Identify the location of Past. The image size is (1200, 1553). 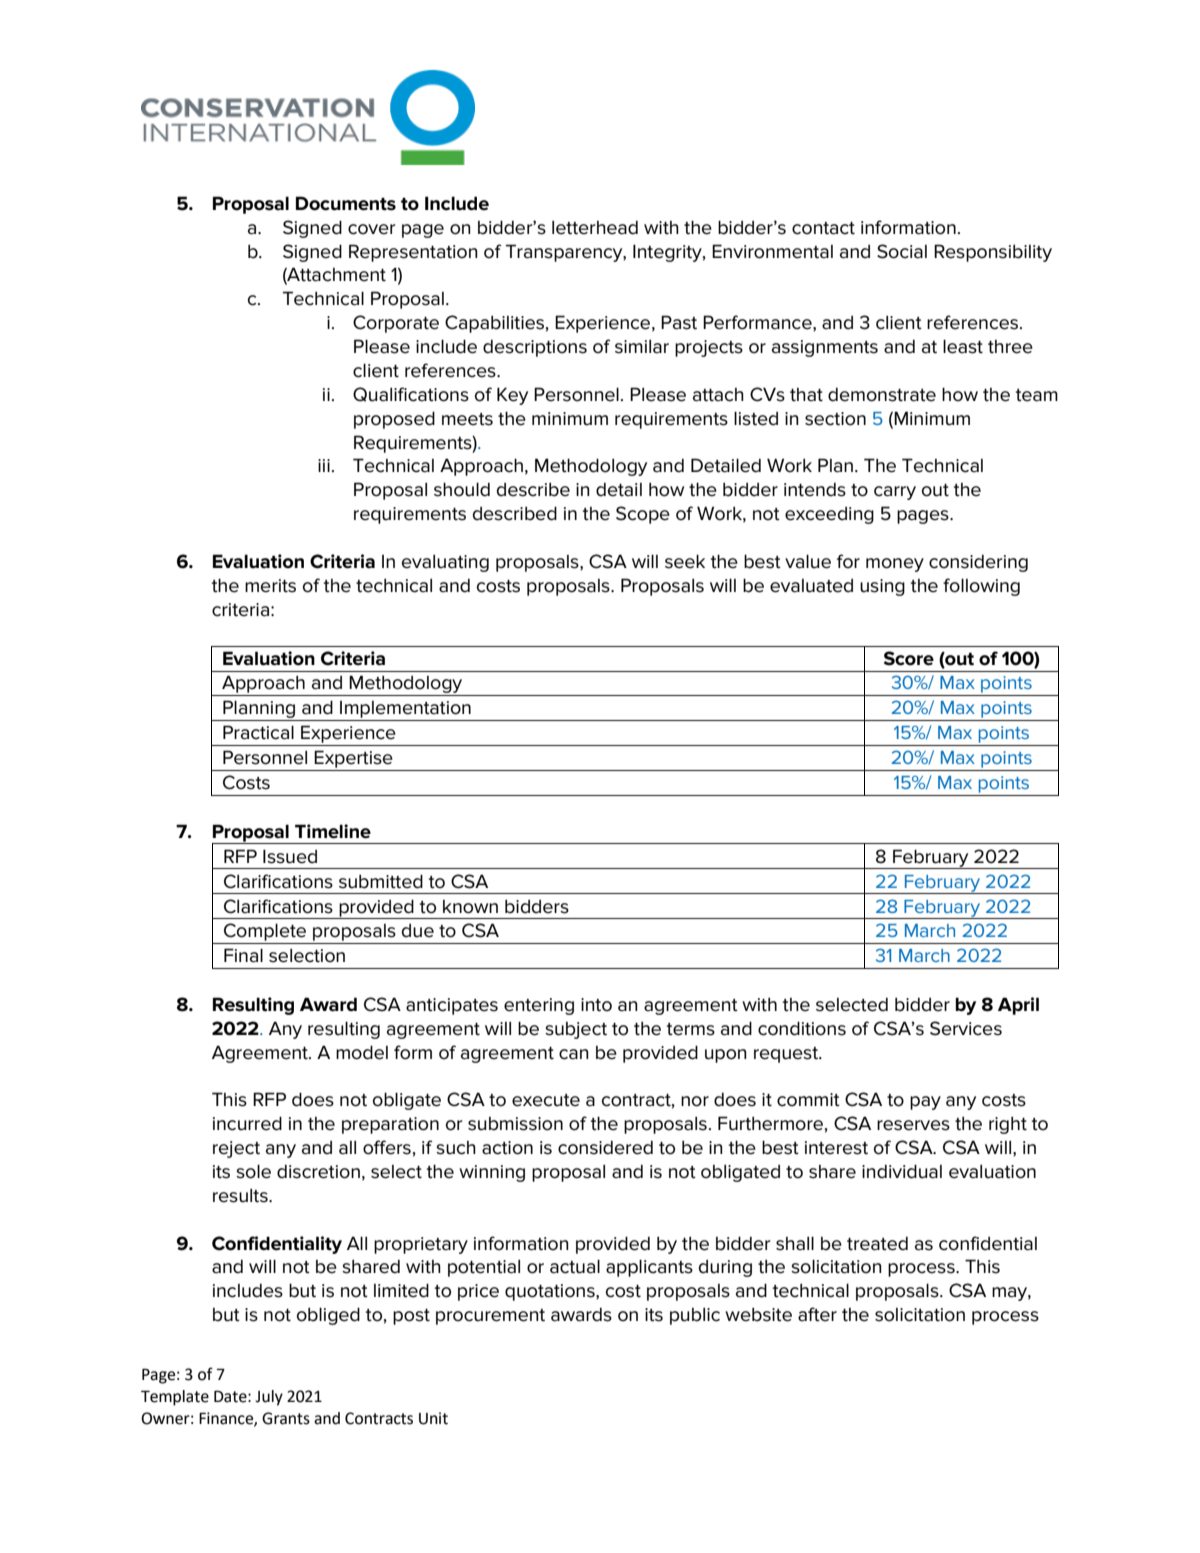
(679, 322).
